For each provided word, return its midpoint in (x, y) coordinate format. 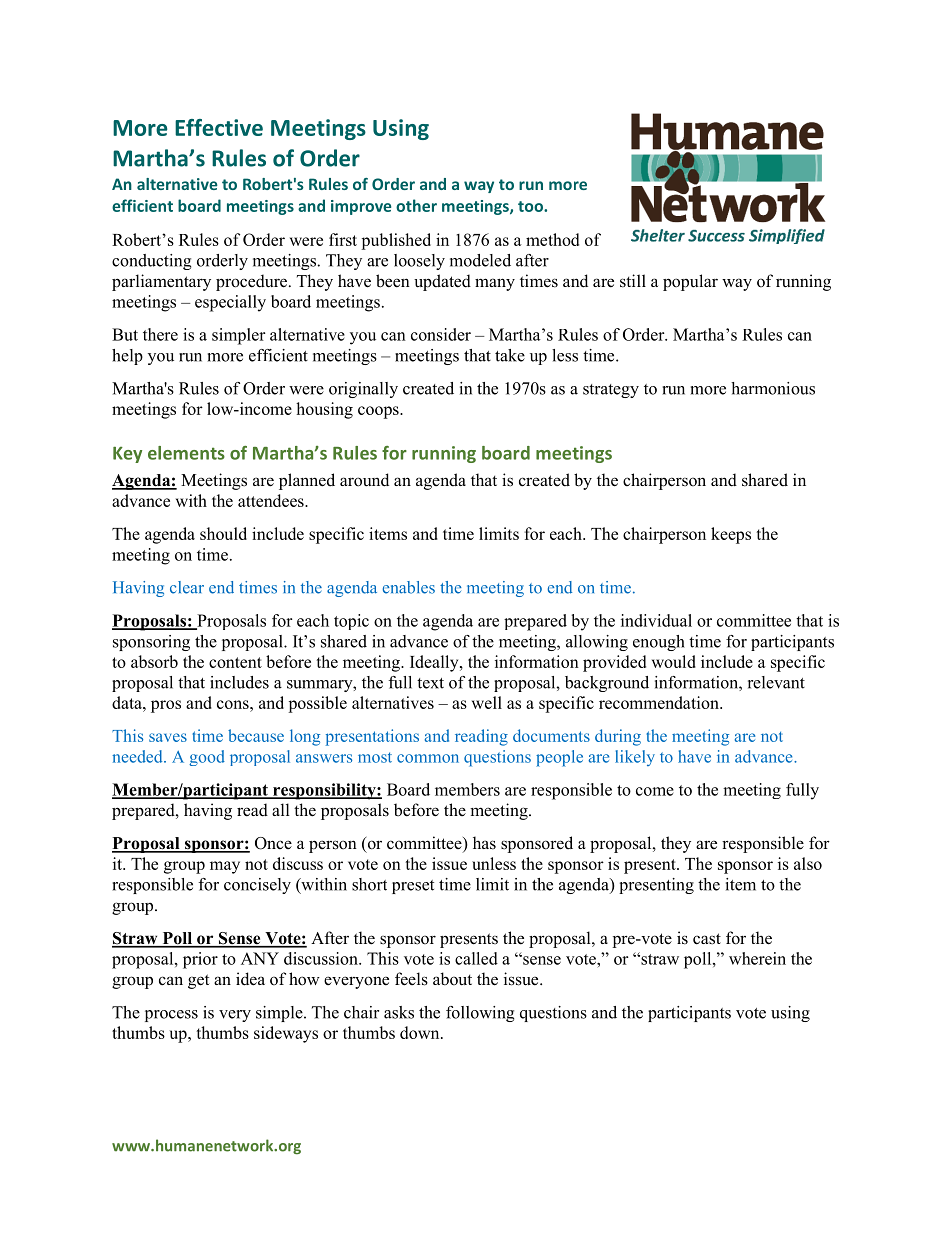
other (416, 205)
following (480, 1014)
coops (379, 412)
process (171, 1016)
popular (690, 282)
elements (186, 453)
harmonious (773, 388)
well (487, 702)
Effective (219, 127)
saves (168, 737)
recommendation (660, 702)
